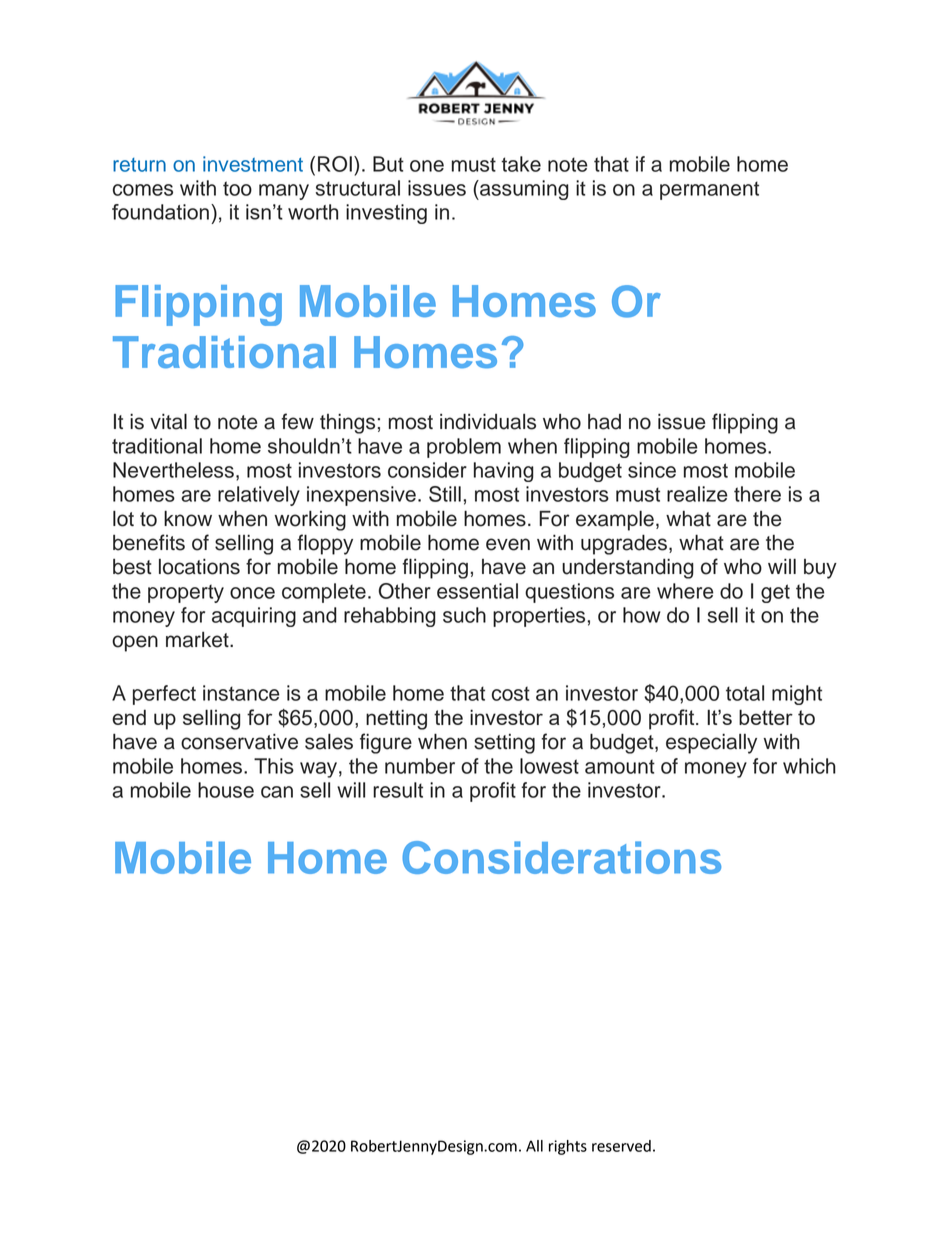  I want to click on permanent, so click(709, 190).
